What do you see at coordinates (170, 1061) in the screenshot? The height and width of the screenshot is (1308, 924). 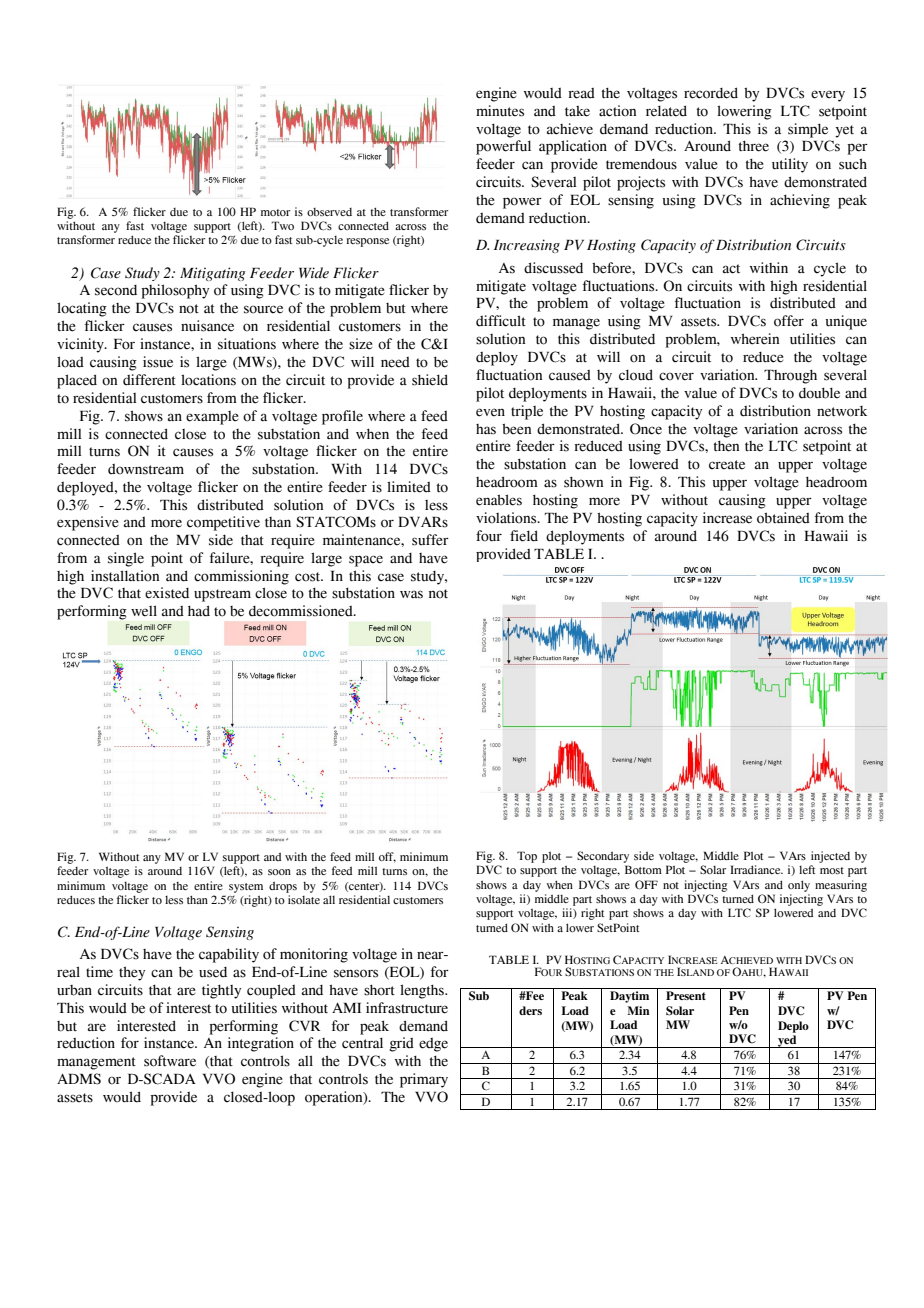 I see `software` at bounding box center [170, 1061].
